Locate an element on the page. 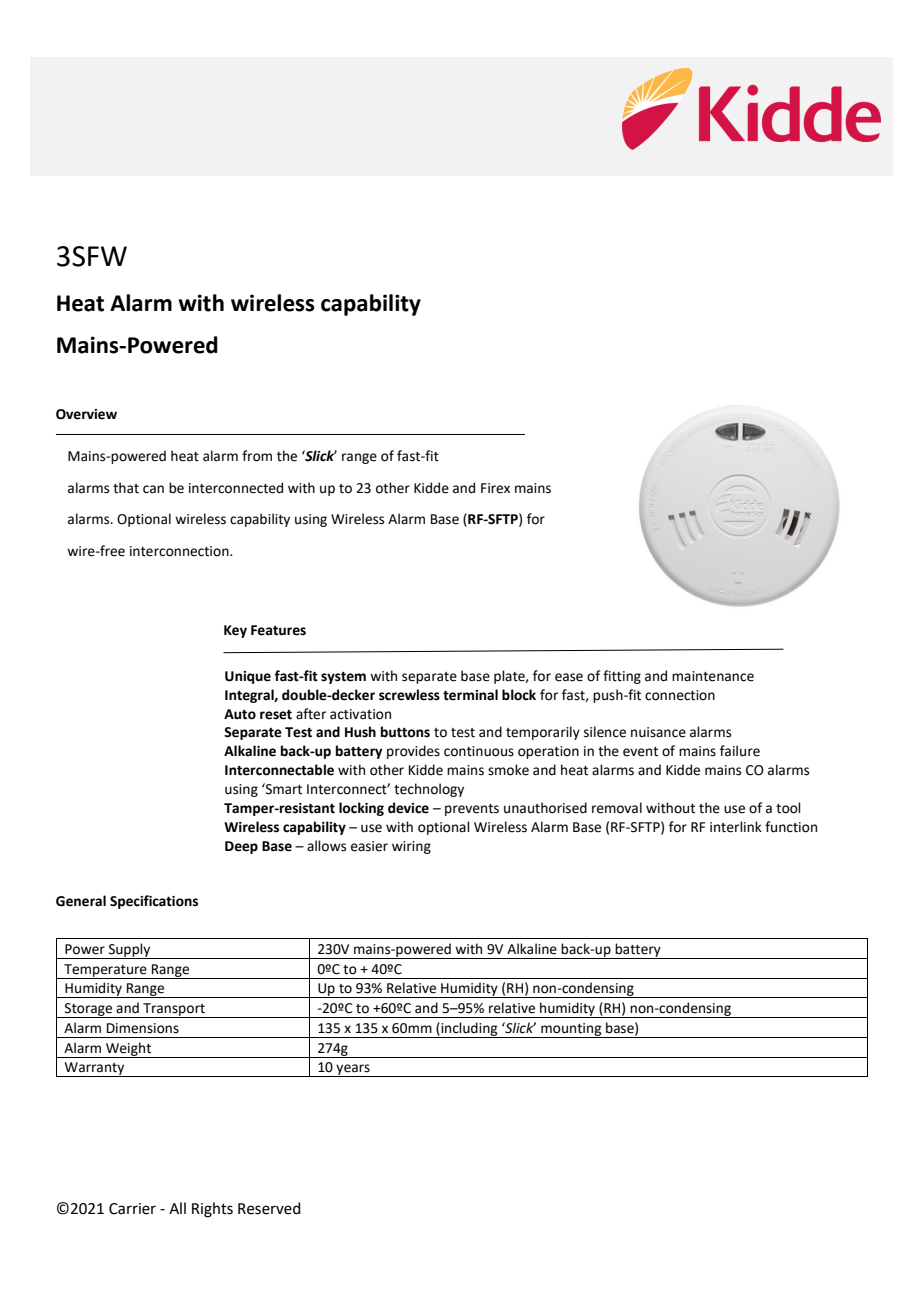 Image resolution: width=924 pixels, height=1308 pixels. Deep is located at coordinates (241, 847).
